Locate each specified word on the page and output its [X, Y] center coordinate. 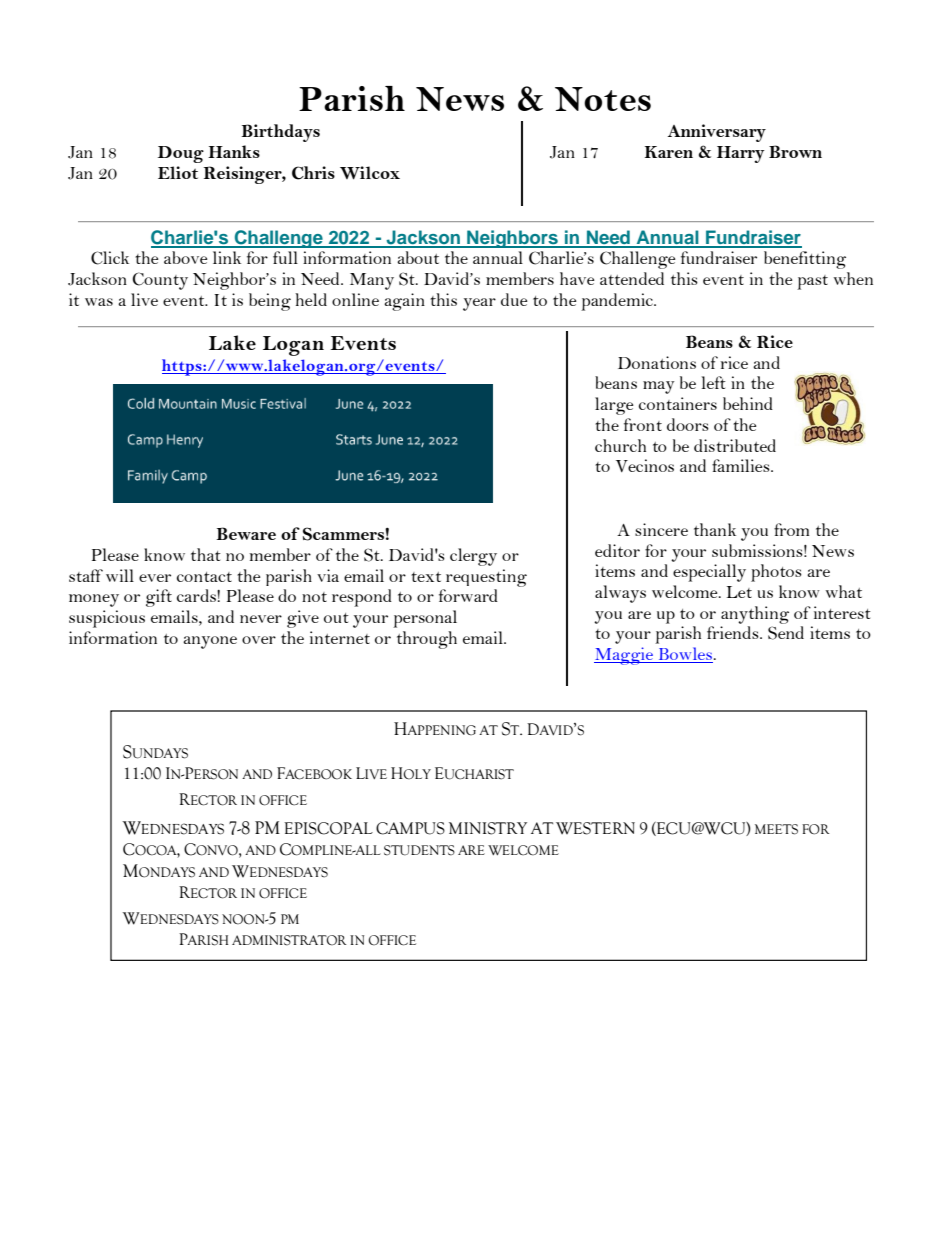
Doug [181, 154]
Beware [246, 533]
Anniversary [717, 133]
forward [468, 595]
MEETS [776, 829]
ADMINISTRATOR [289, 940]
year [479, 304]
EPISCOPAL [328, 828]
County [160, 281]
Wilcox [370, 173]
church [620, 445]
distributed [735, 445]
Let [739, 592]
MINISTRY [488, 828]
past [812, 282]
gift [159, 598]
